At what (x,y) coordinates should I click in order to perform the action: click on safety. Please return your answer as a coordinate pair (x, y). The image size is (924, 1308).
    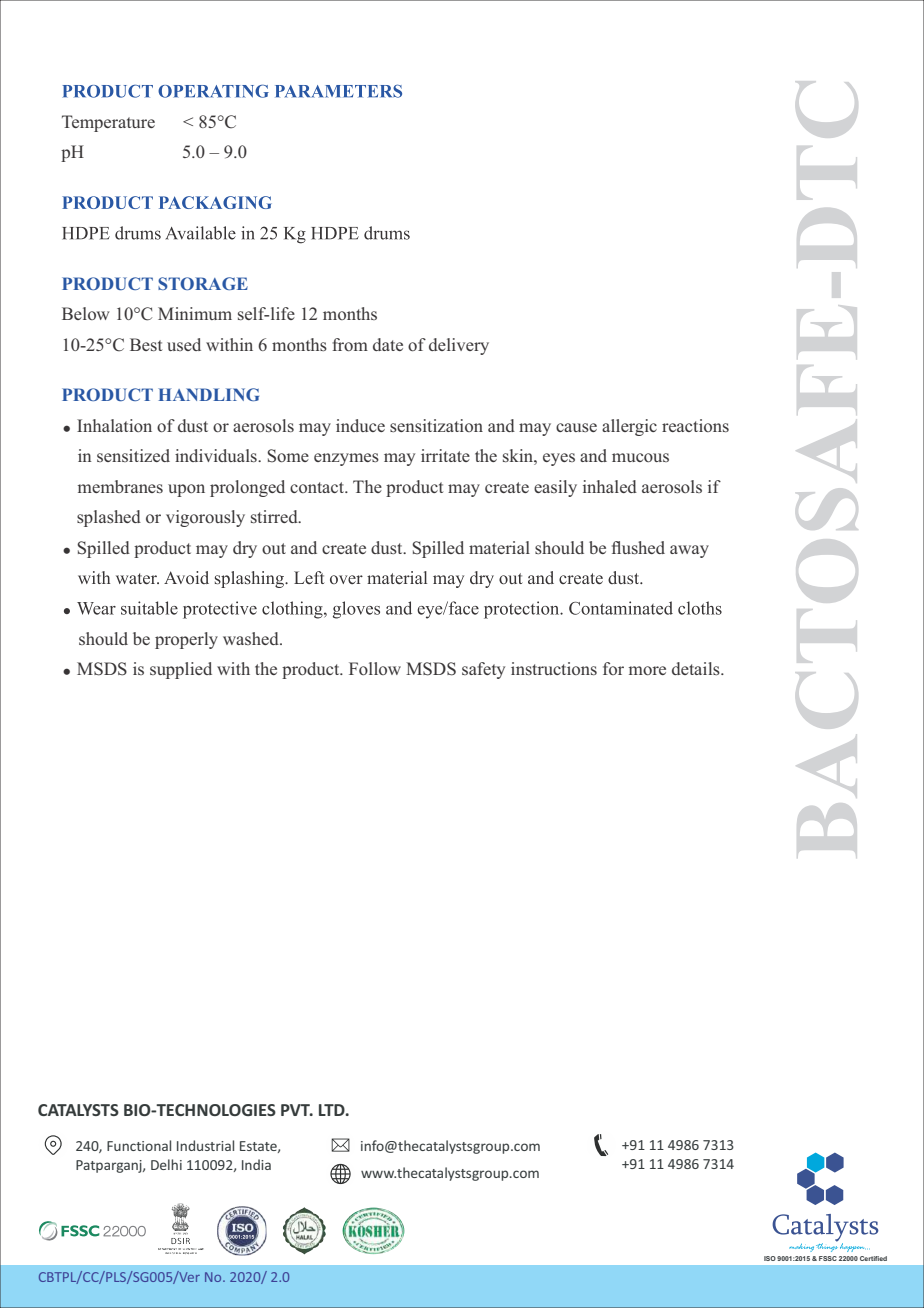
    Looking at the image, I should click on (483, 670).
